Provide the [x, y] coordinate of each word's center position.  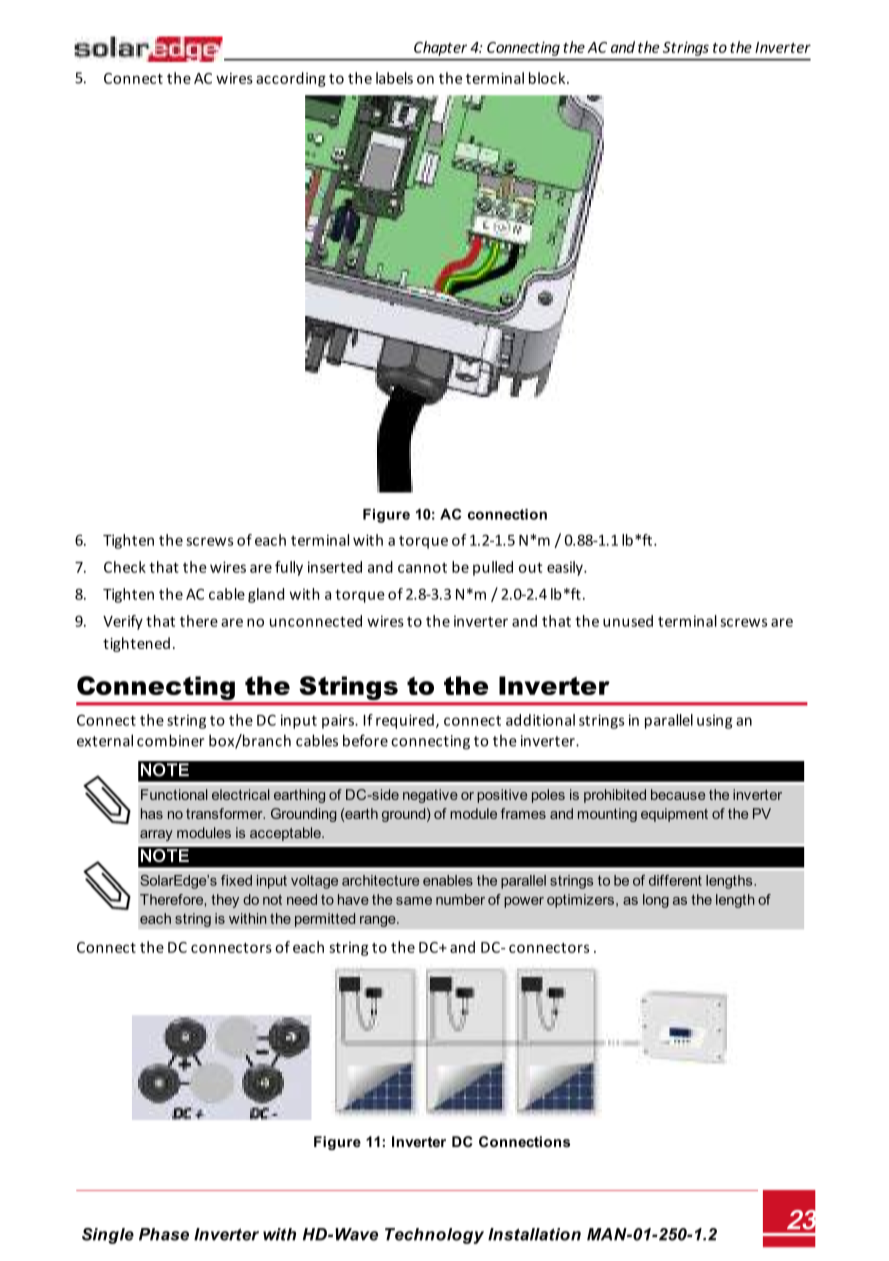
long [656, 901]
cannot [422, 567]
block [548, 78]
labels [394, 78]
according [291, 79]
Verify [123, 622]
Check [125, 567]
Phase [164, 1234]
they [225, 901]
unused [628, 621]
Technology [434, 1236]
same [414, 901]
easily [566, 568]
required [405, 721]
